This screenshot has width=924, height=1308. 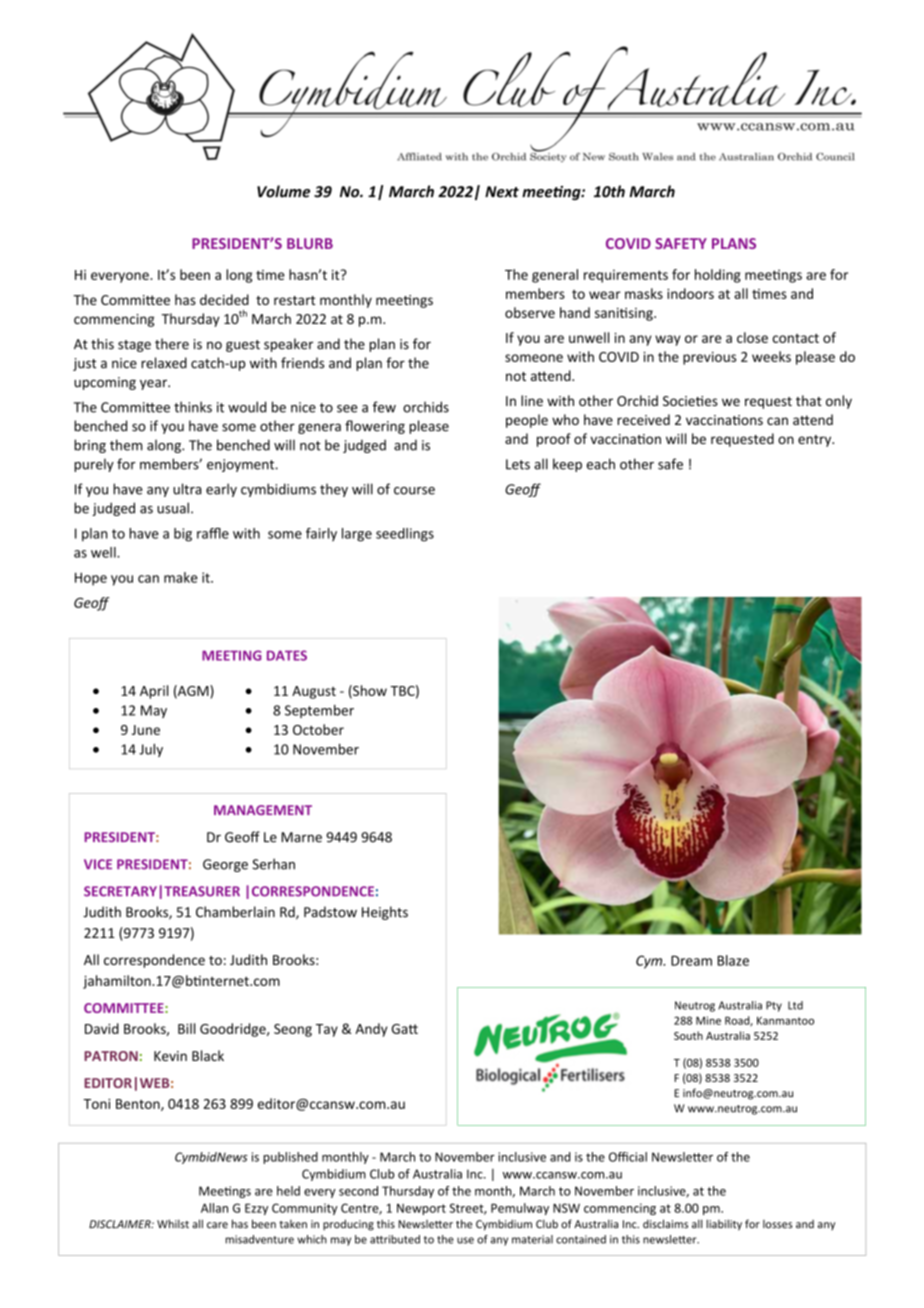 I want to click on course, so click(x=414, y=491).
